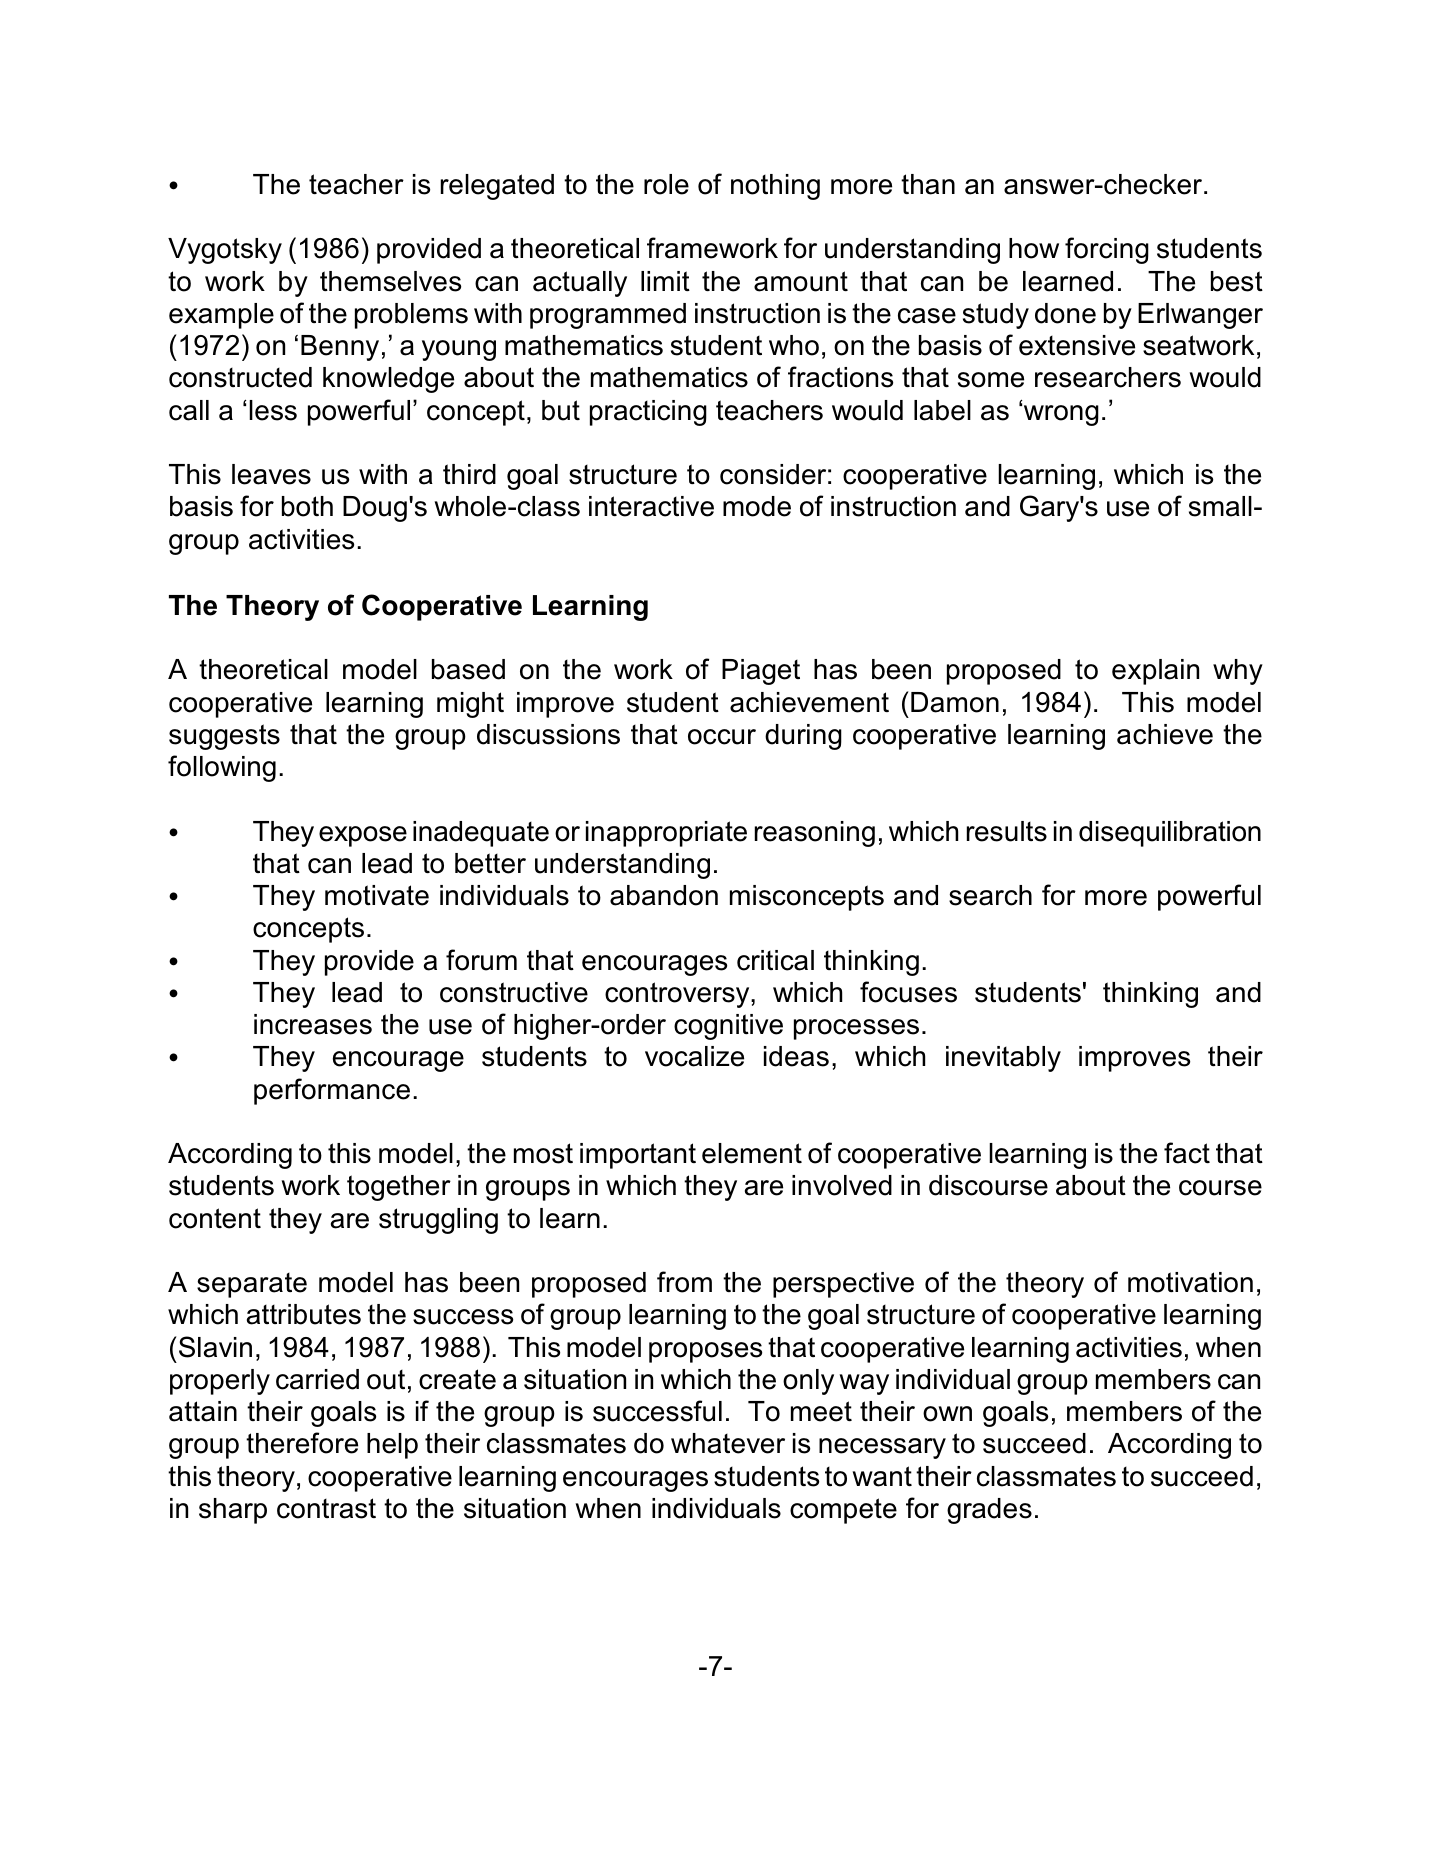 The height and width of the screenshot is (1851, 1431). I want to click on together, so click(399, 1188).
